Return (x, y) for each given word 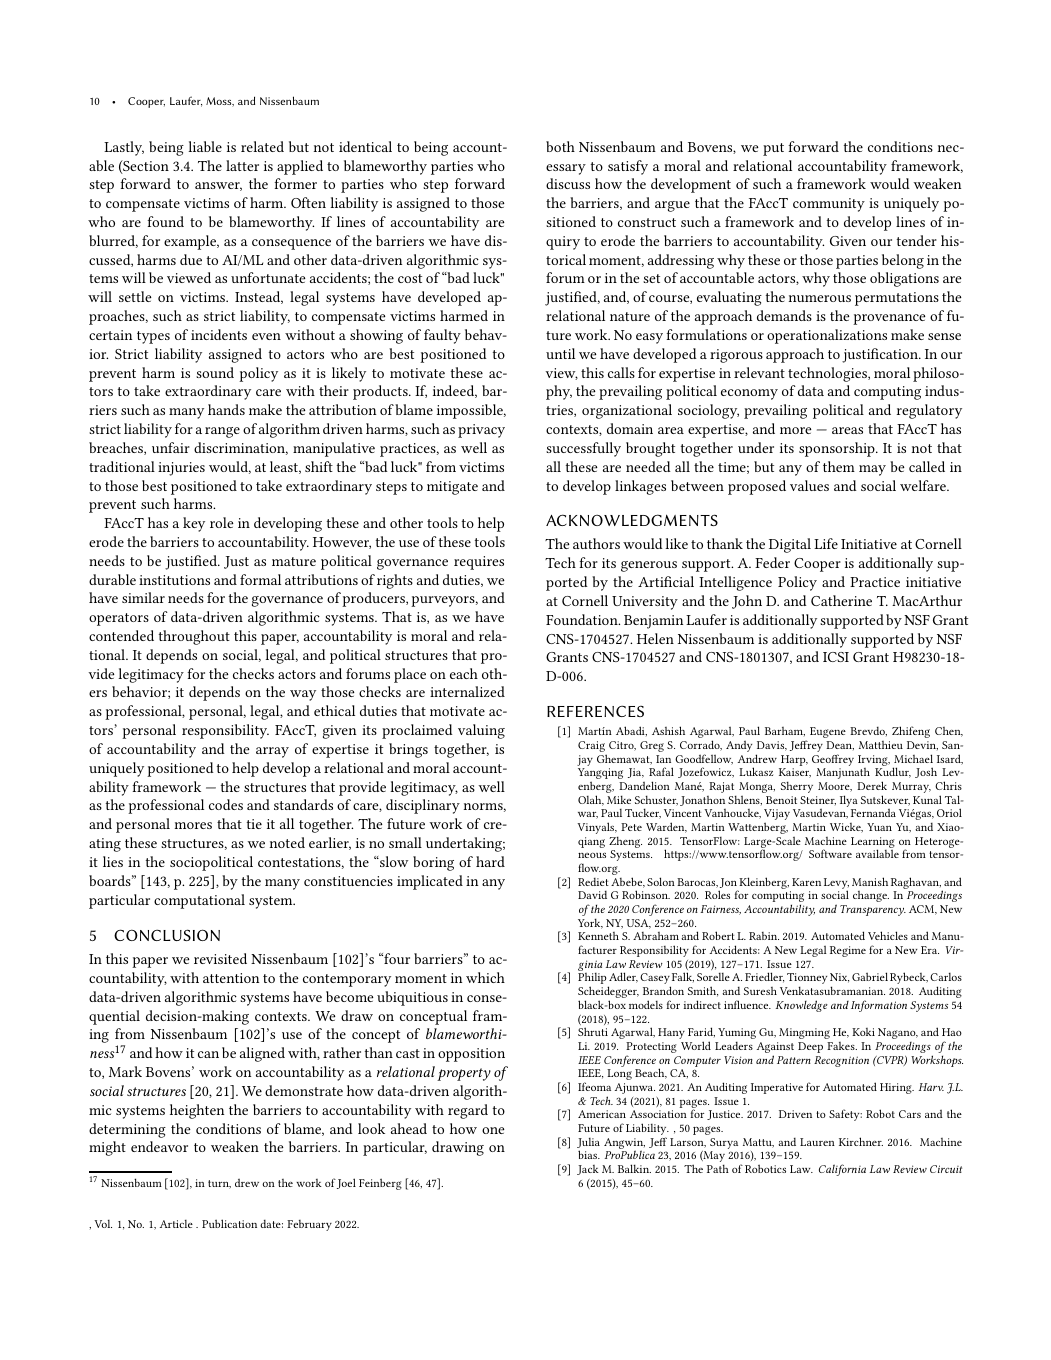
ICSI (836, 657)
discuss (568, 183)
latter (242, 165)
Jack (588, 1170)
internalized (467, 691)
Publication (229, 1223)
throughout (194, 637)
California (842, 1170)
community (829, 205)
